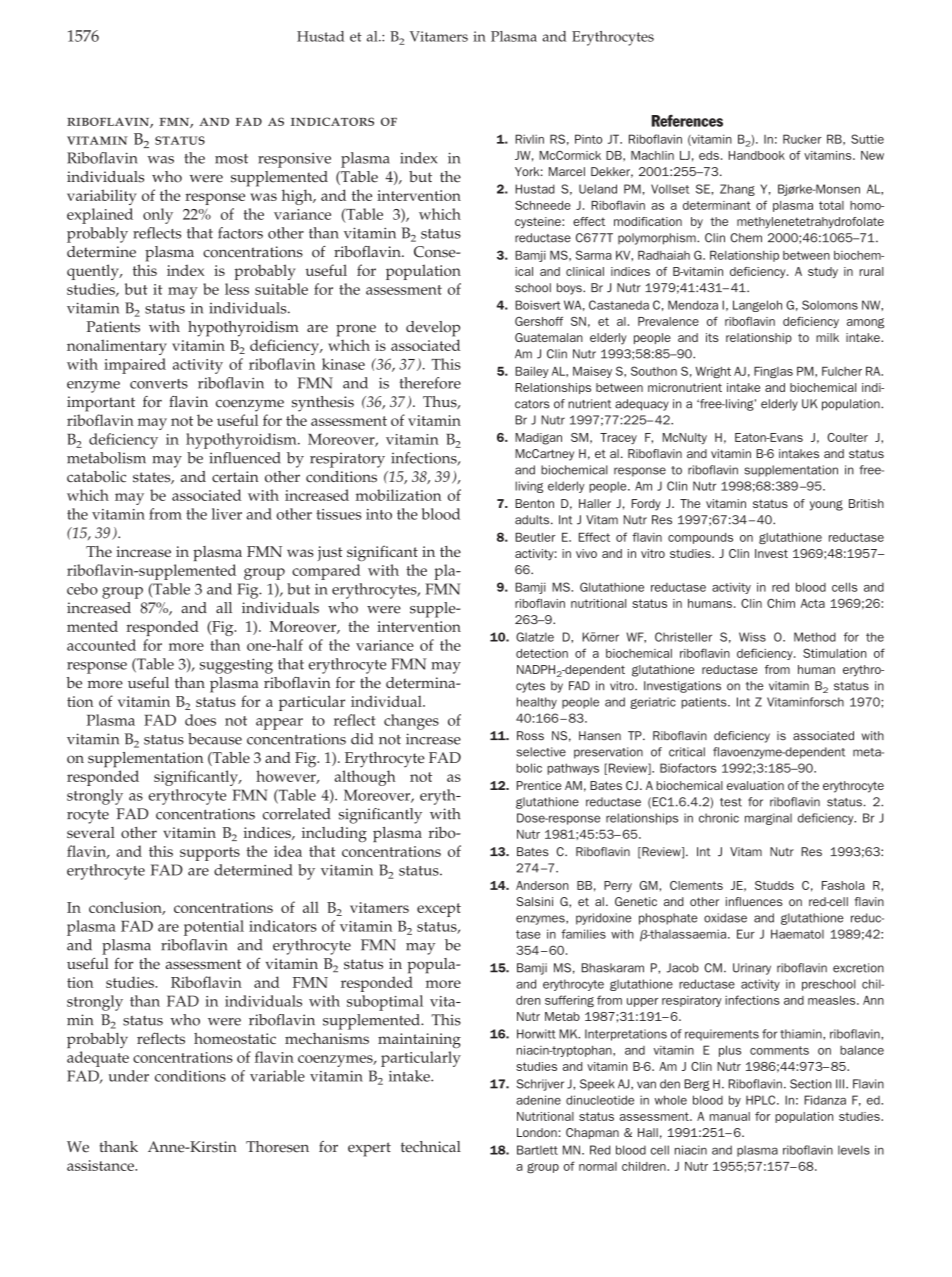  Describe the element at coordinates (827, 337) in the screenshot. I see `milk` at that location.
